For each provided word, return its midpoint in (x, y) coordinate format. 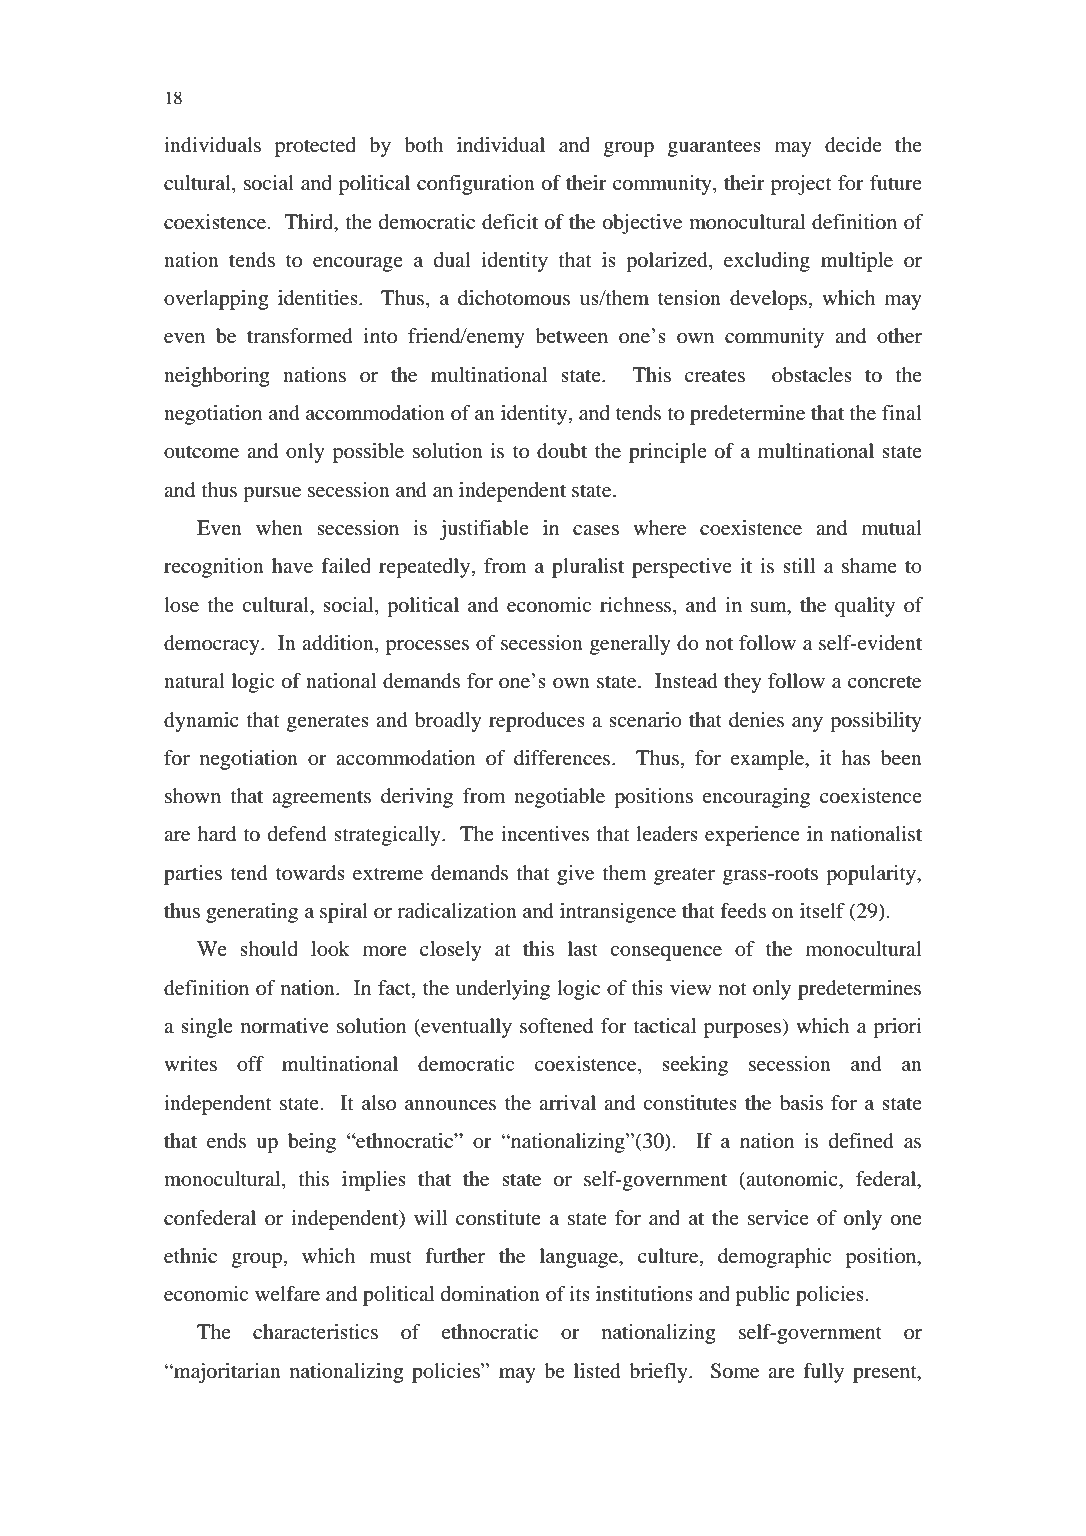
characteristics (315, 1331)
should (269, 949)
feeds (743, 911)
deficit (510, 222)
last (583, 948)
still (799, 565)
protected (315, 147)
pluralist (588, 568)
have (292, 566)
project (801, 185)
